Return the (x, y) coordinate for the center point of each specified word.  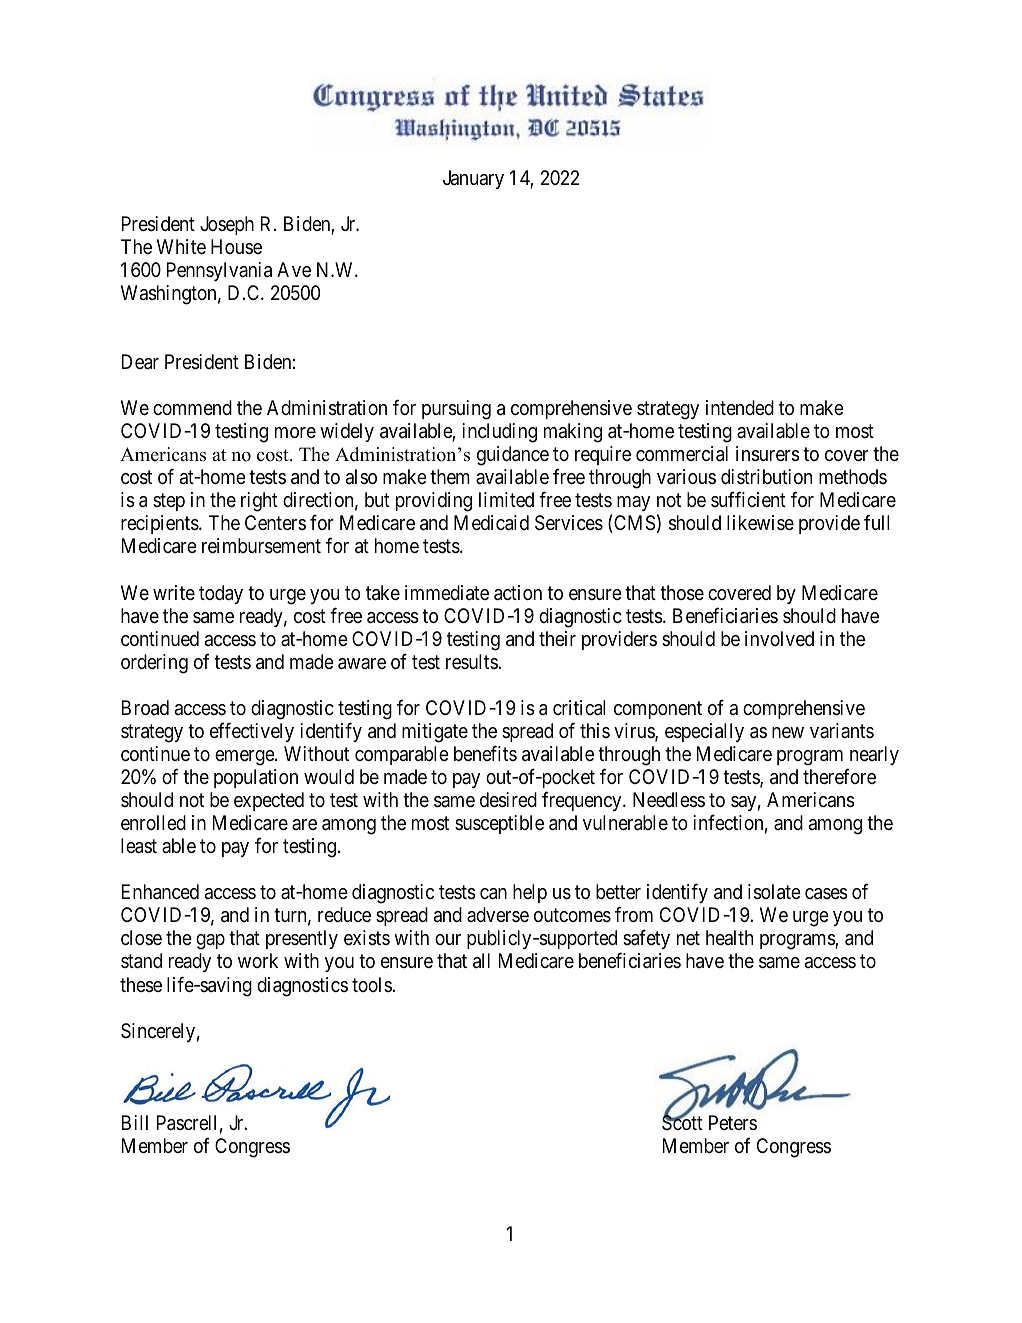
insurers (768, 454)
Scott (682, 1122)
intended (740, 408)
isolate (774, 892)
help (530, 893)
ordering (154, 664)
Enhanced (160, 892)
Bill (135, 1122)
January (473, 179)
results (472, 661)
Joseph (227, 225)
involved (779, 638)
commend (192, 408)
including (499, 433)
